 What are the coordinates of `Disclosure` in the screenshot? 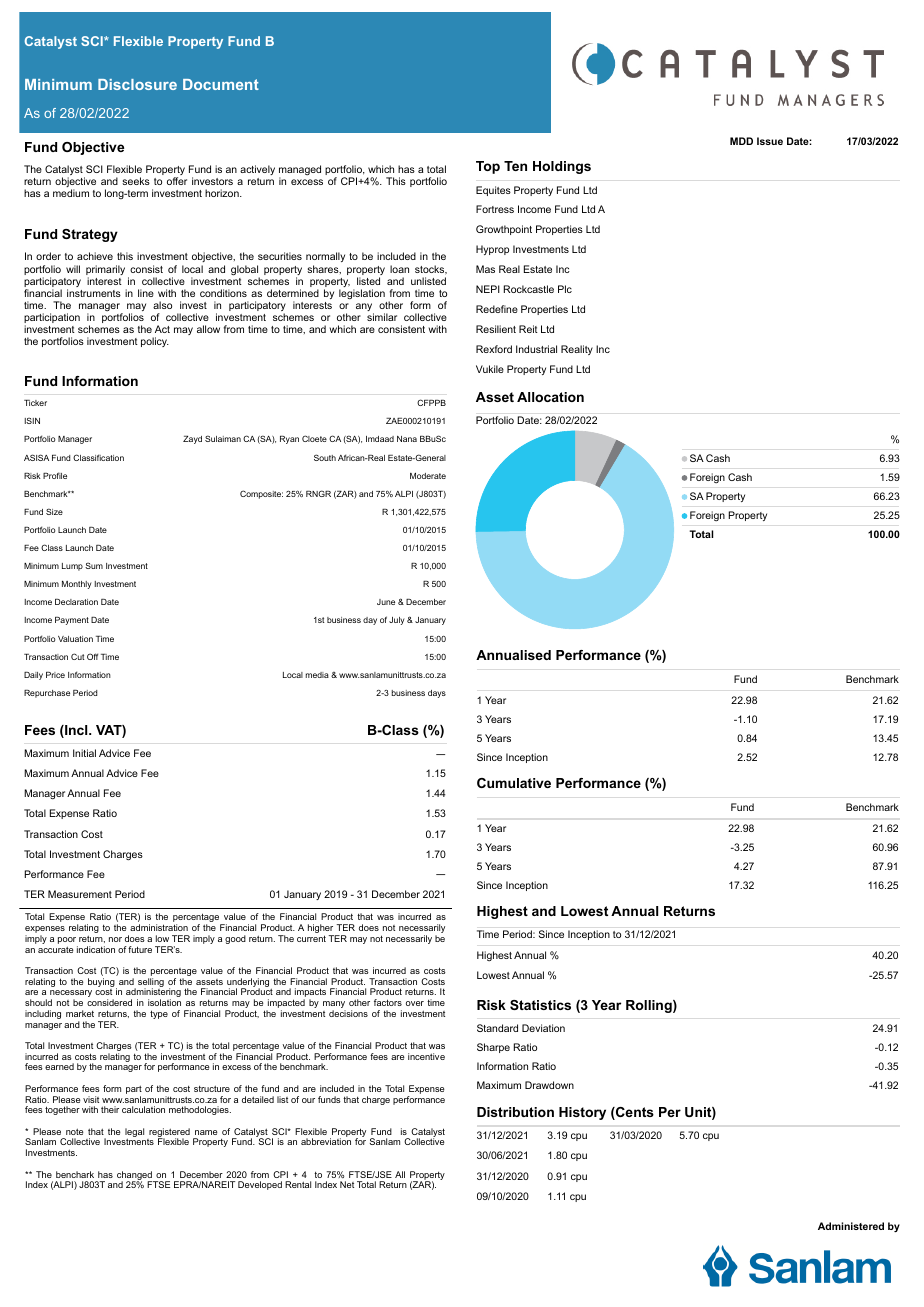 It's located at (137, 84).
